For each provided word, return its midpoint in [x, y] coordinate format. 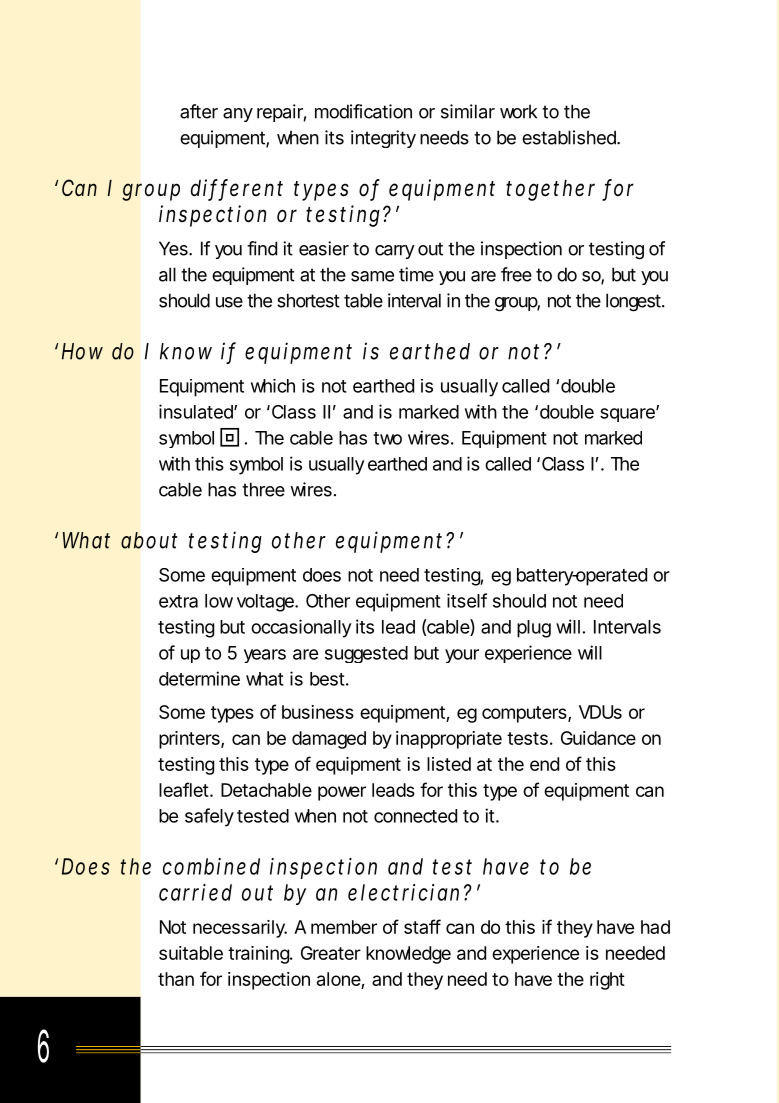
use [229, 302]
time [416, 274]
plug [534, 629]
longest [634, 302]
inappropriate [449, 740]
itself [467, 600]
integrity [383, 139]
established [570, 137]
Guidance [598, 738]
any [238, 115]
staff [422, 926]
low [219, 601]
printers [190, 740]
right [607, 981]
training [259, 955]
